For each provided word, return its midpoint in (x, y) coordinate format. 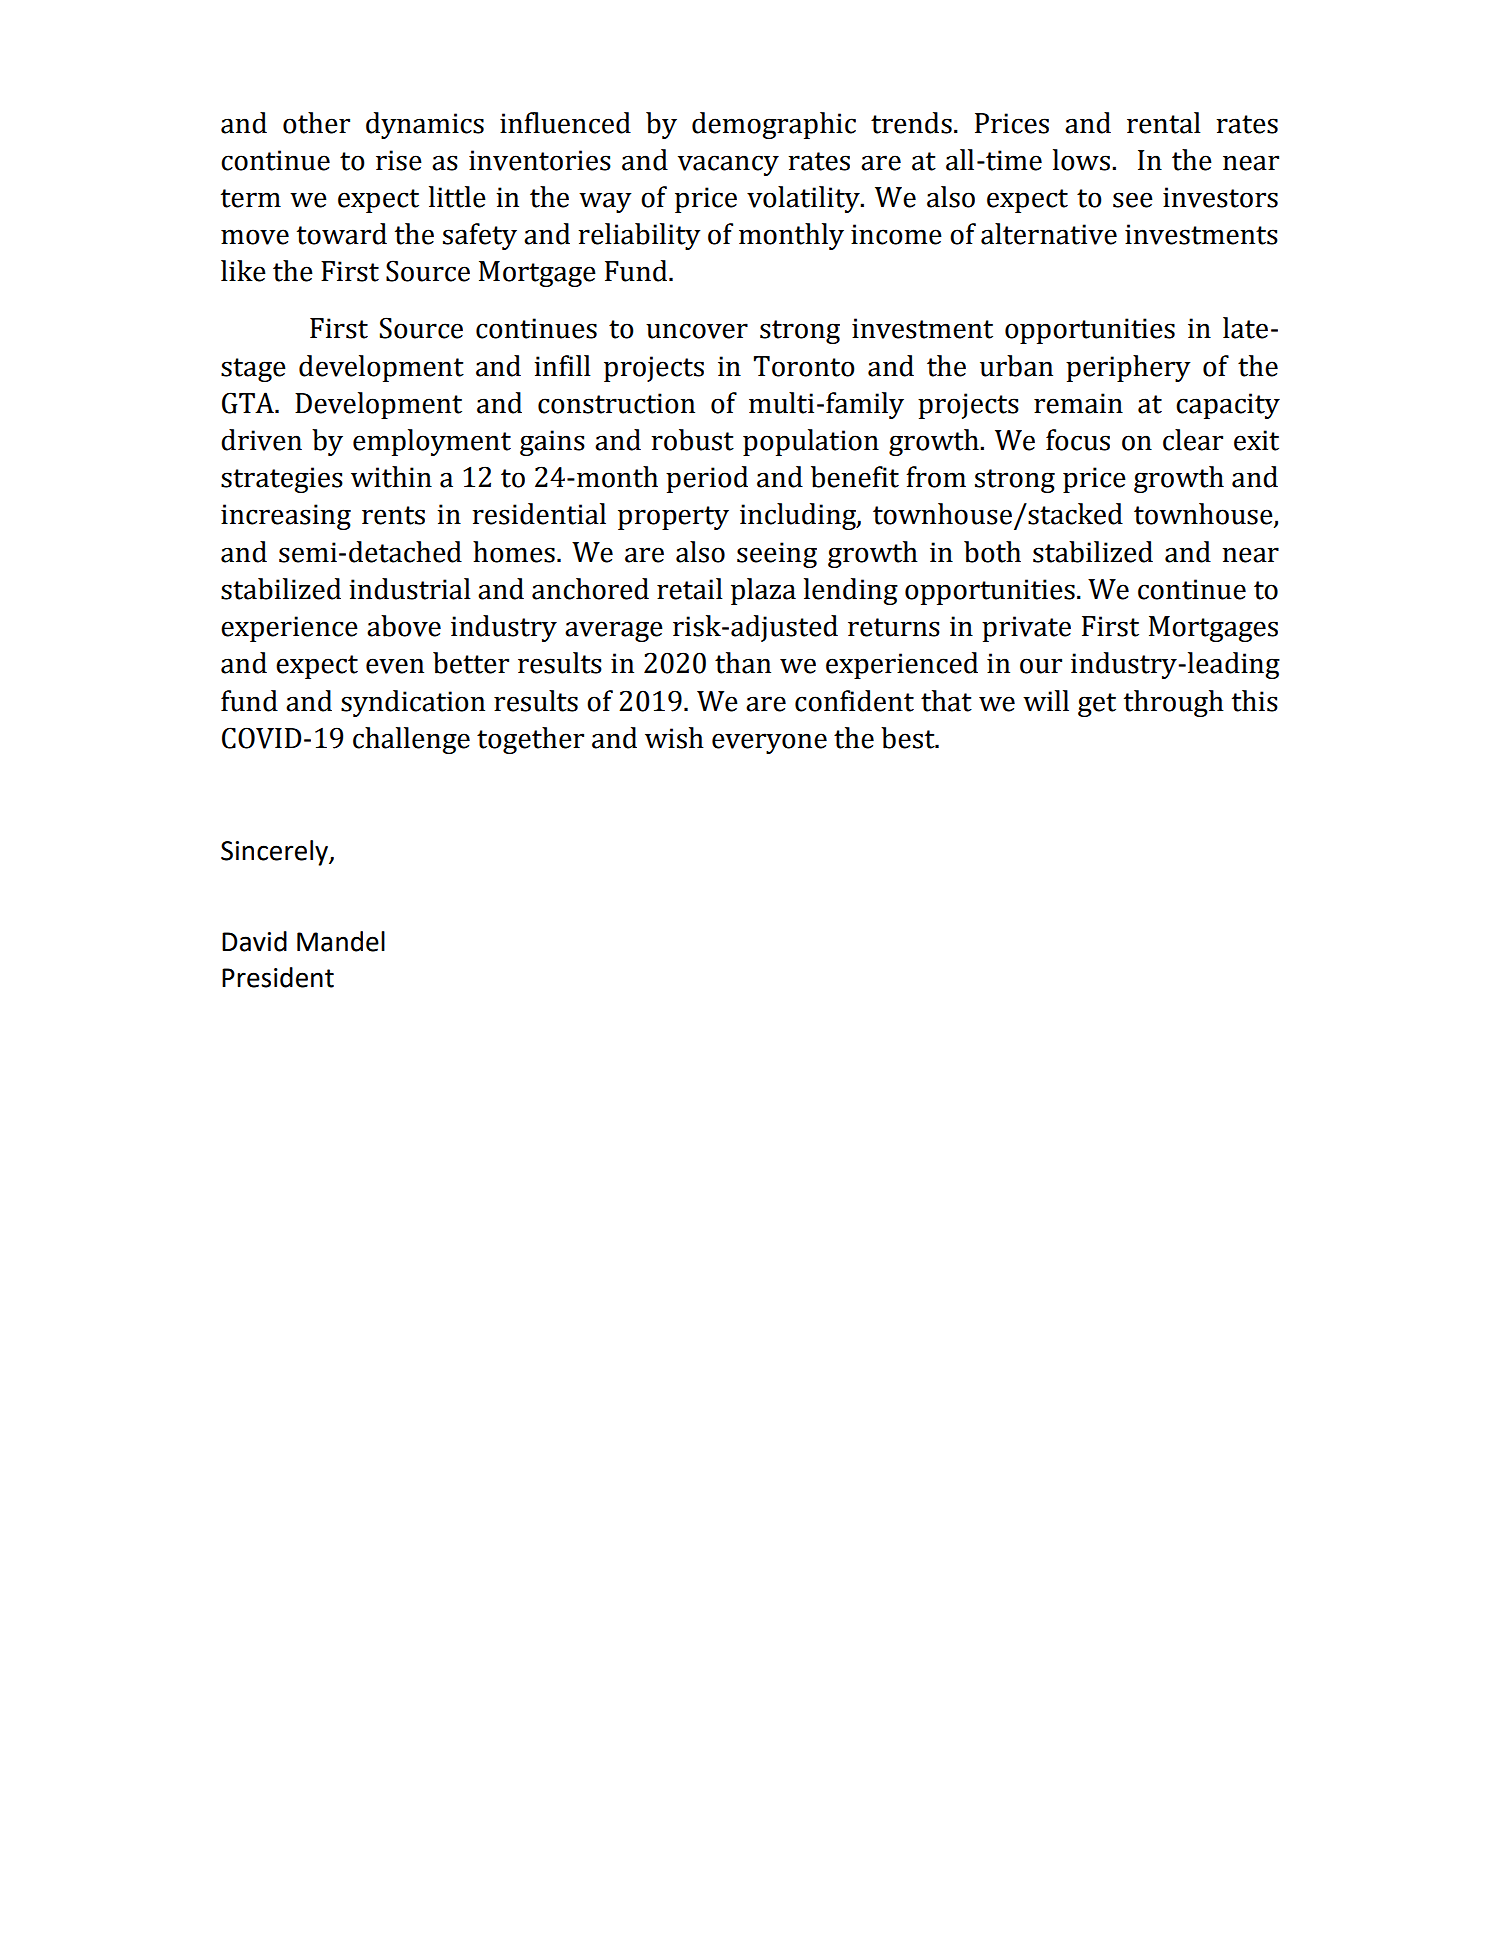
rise (399, 160)
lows (1083, 160)
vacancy (728, 165)
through (1174, 703)
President (278, 977)
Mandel (341, 941)
